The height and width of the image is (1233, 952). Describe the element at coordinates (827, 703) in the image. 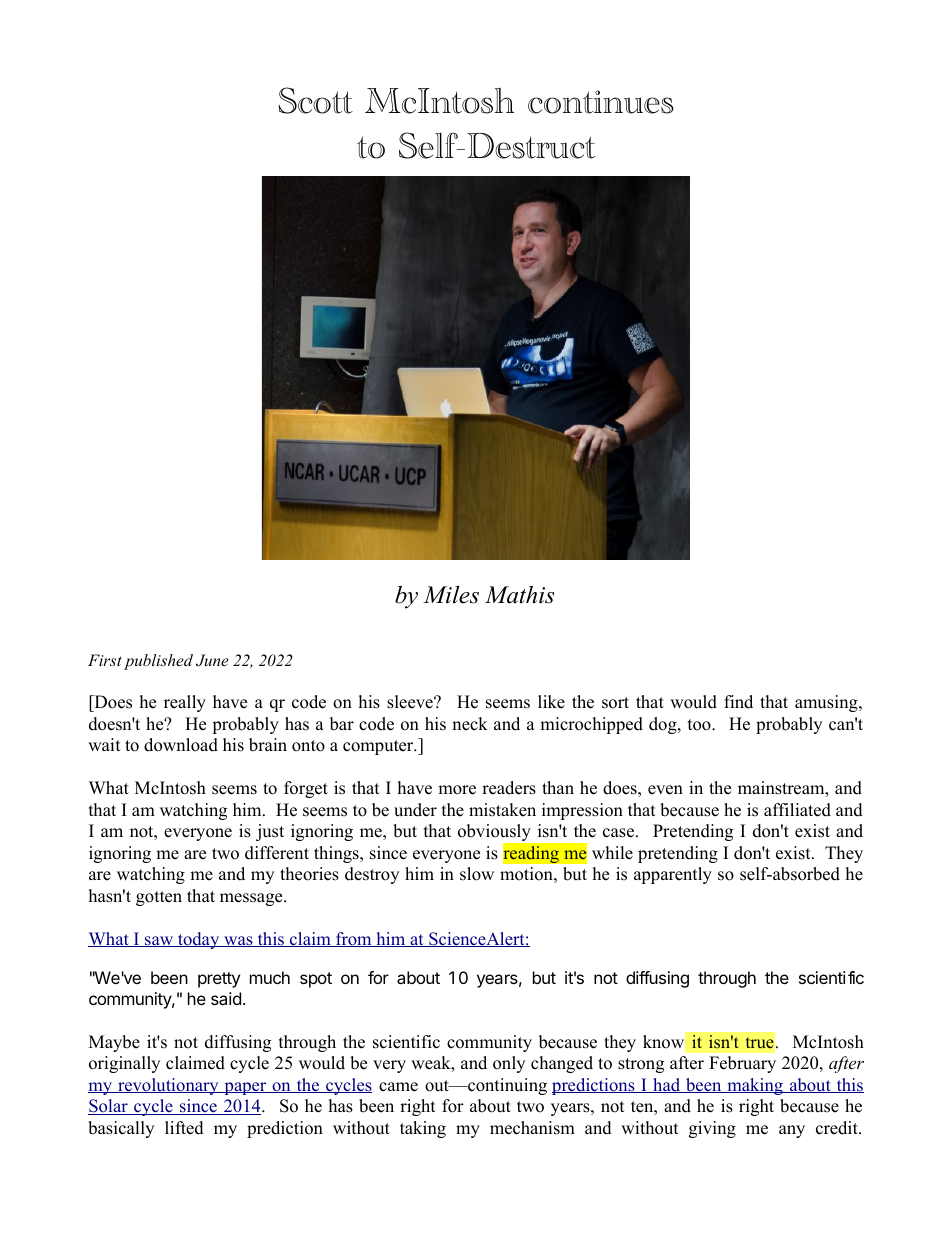

I see `amusing` at that location.
